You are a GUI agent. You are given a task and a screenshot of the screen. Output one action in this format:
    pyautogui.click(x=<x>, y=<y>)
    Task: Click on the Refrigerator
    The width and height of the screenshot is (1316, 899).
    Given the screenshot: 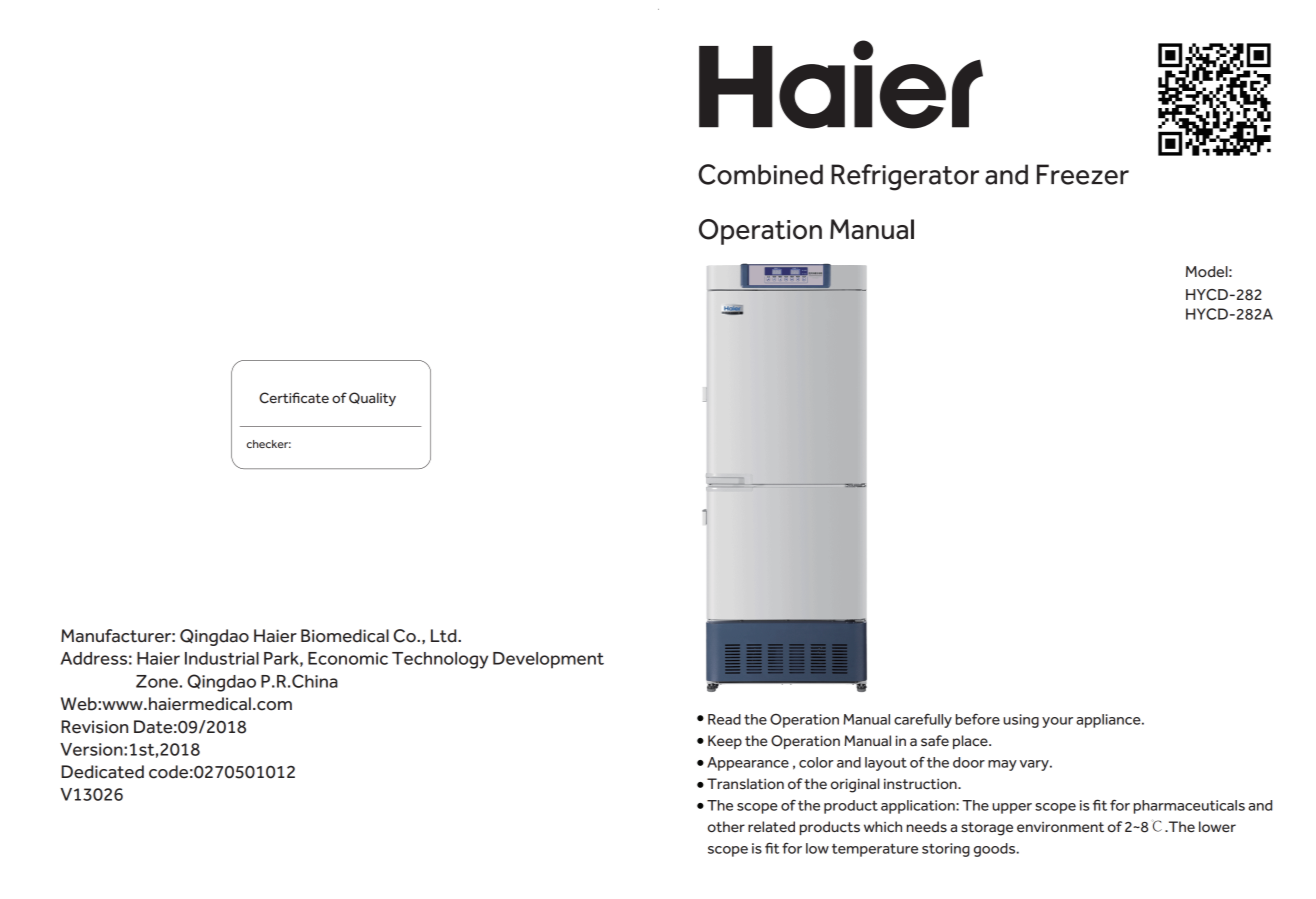 What is the action you would take?
    pyautogui.click(x=905, y=177)
